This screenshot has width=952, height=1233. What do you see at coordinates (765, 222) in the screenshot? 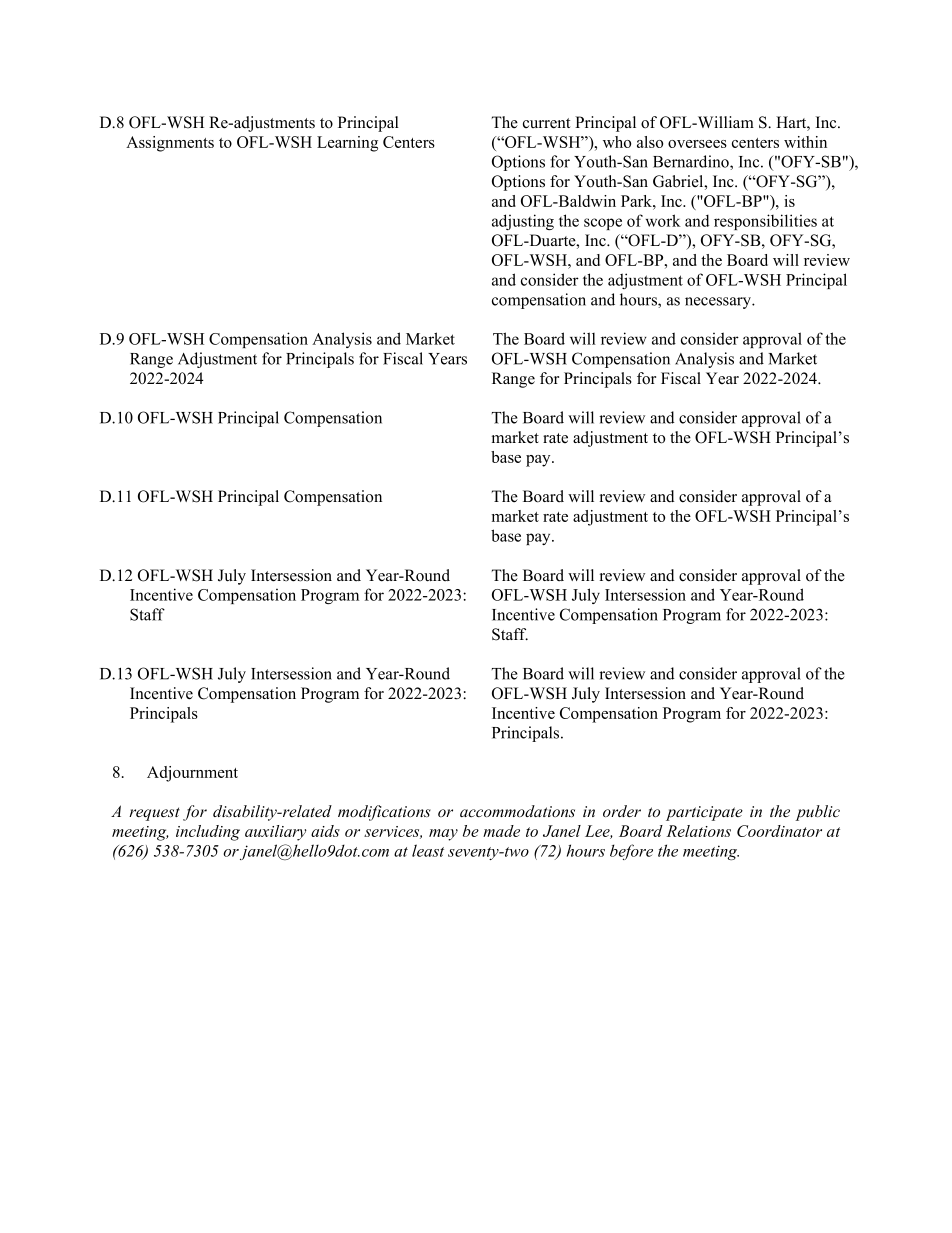
I see `responsibilities` at bounding box center [765, 222].
